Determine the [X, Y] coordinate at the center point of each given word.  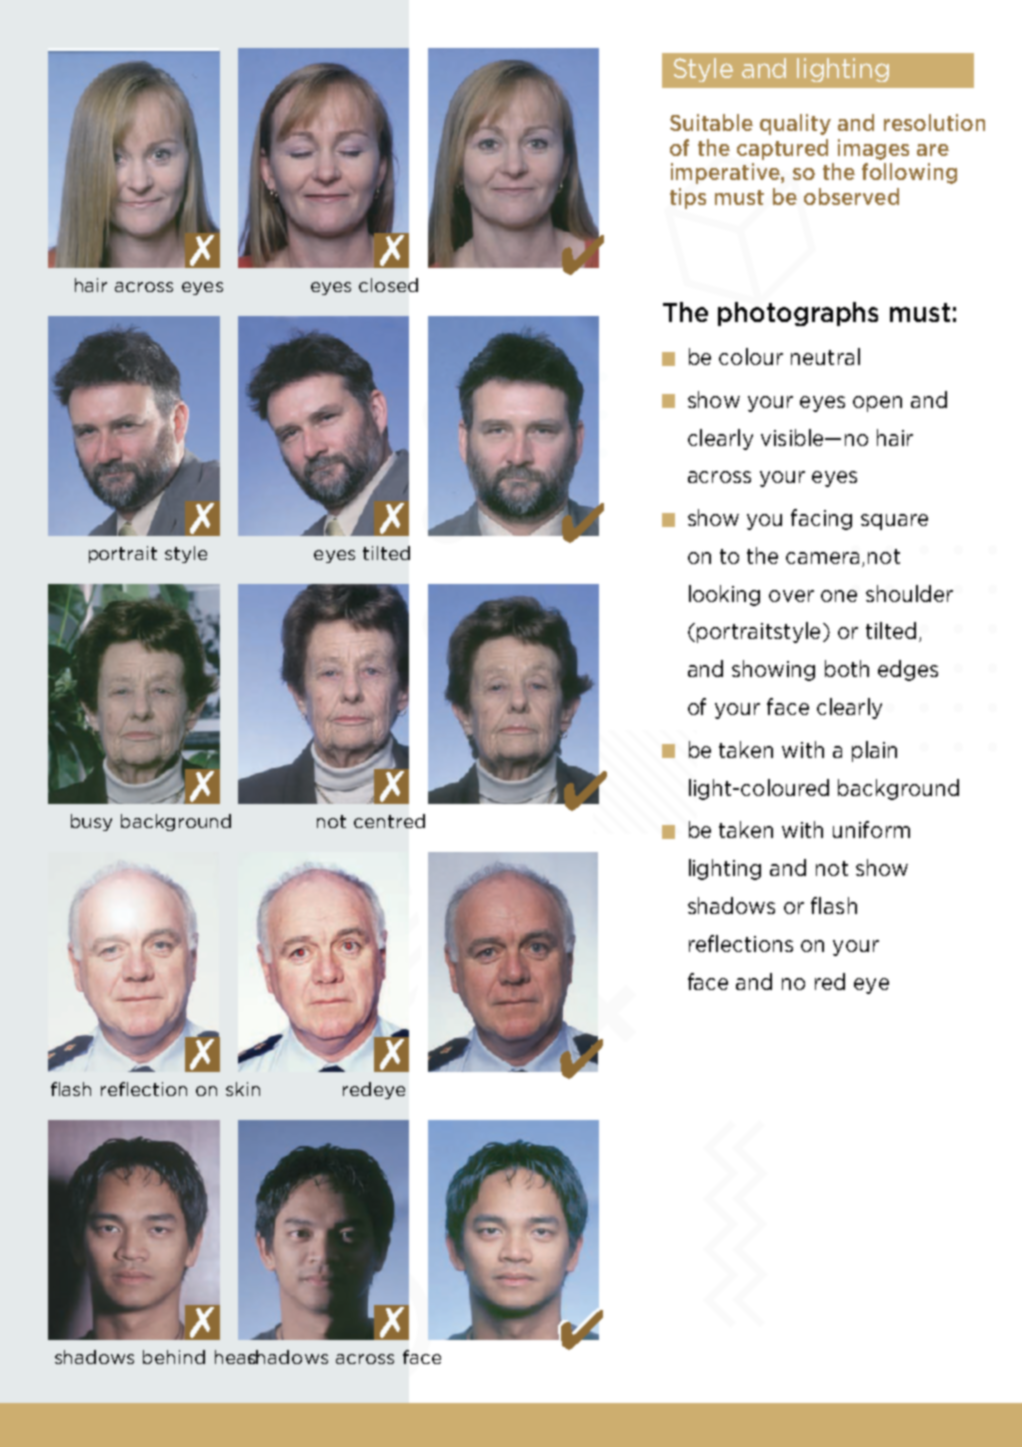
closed [388, 285]
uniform [871, 829]
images [873, 149]
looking [724, 595]
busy [91, 822]
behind [174, 1357]
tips [688, 198]
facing [821, 519]
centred [389, 821]
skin [243, 1089]
